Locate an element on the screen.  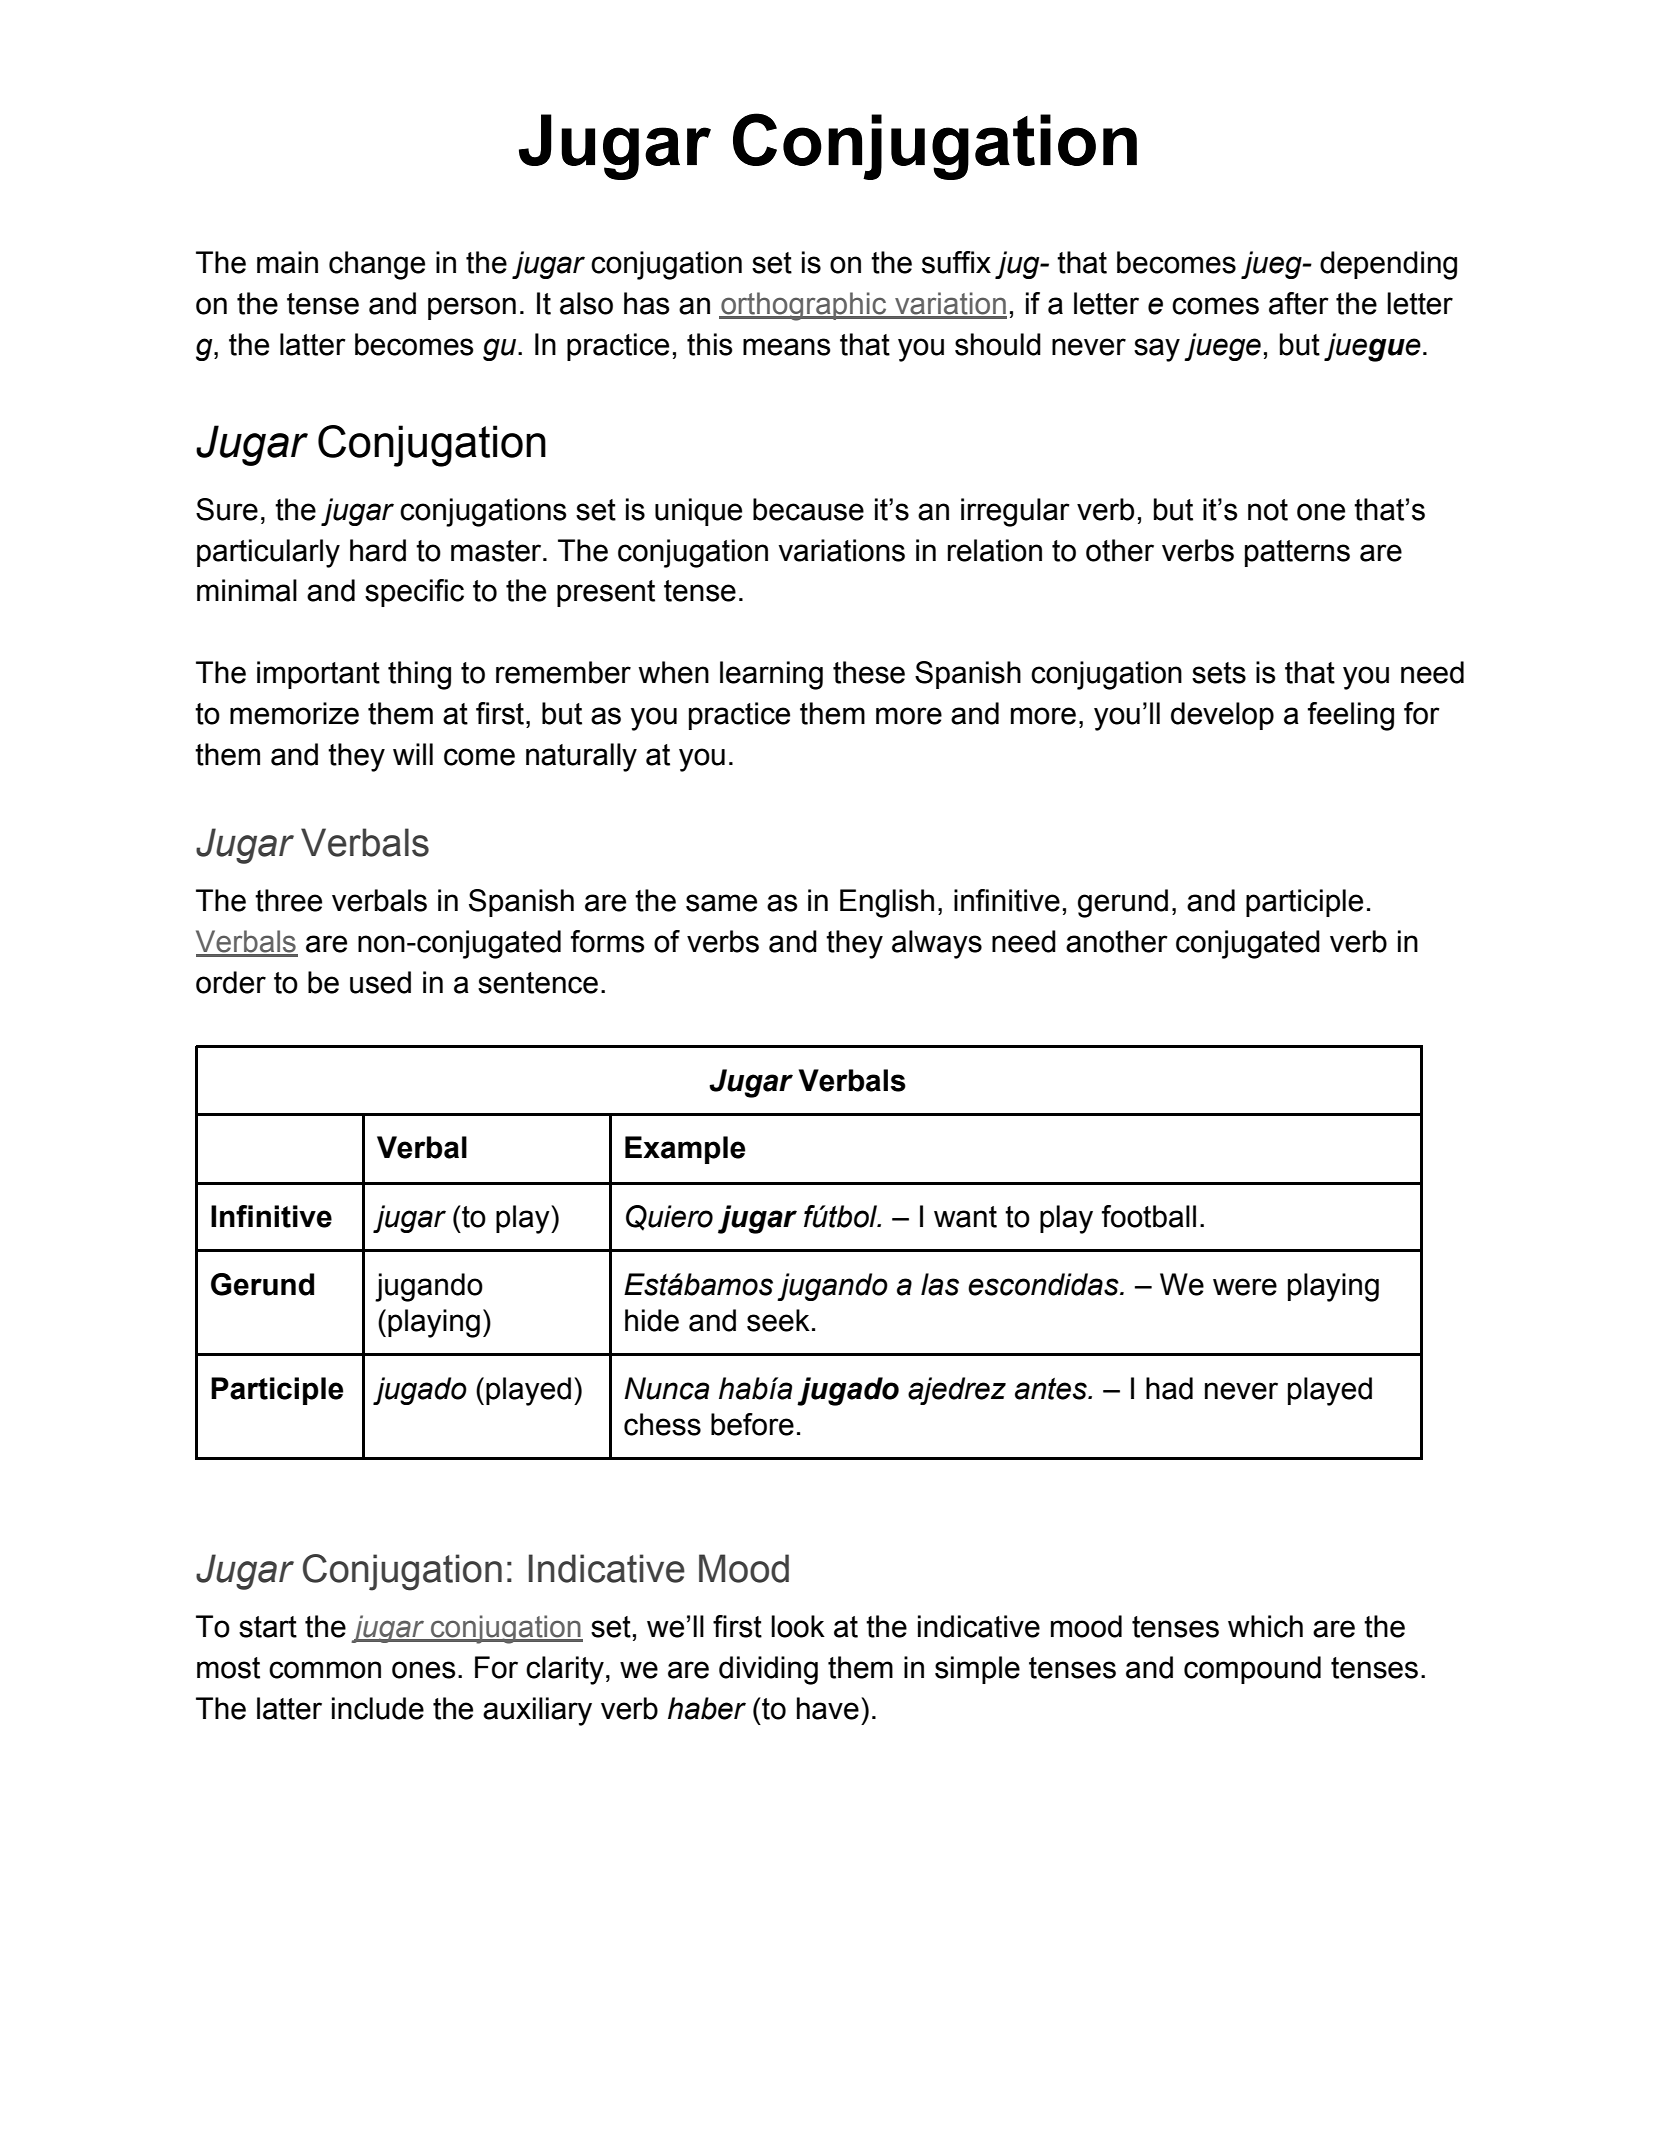
orthographic is located at coordinates (804, 306).
